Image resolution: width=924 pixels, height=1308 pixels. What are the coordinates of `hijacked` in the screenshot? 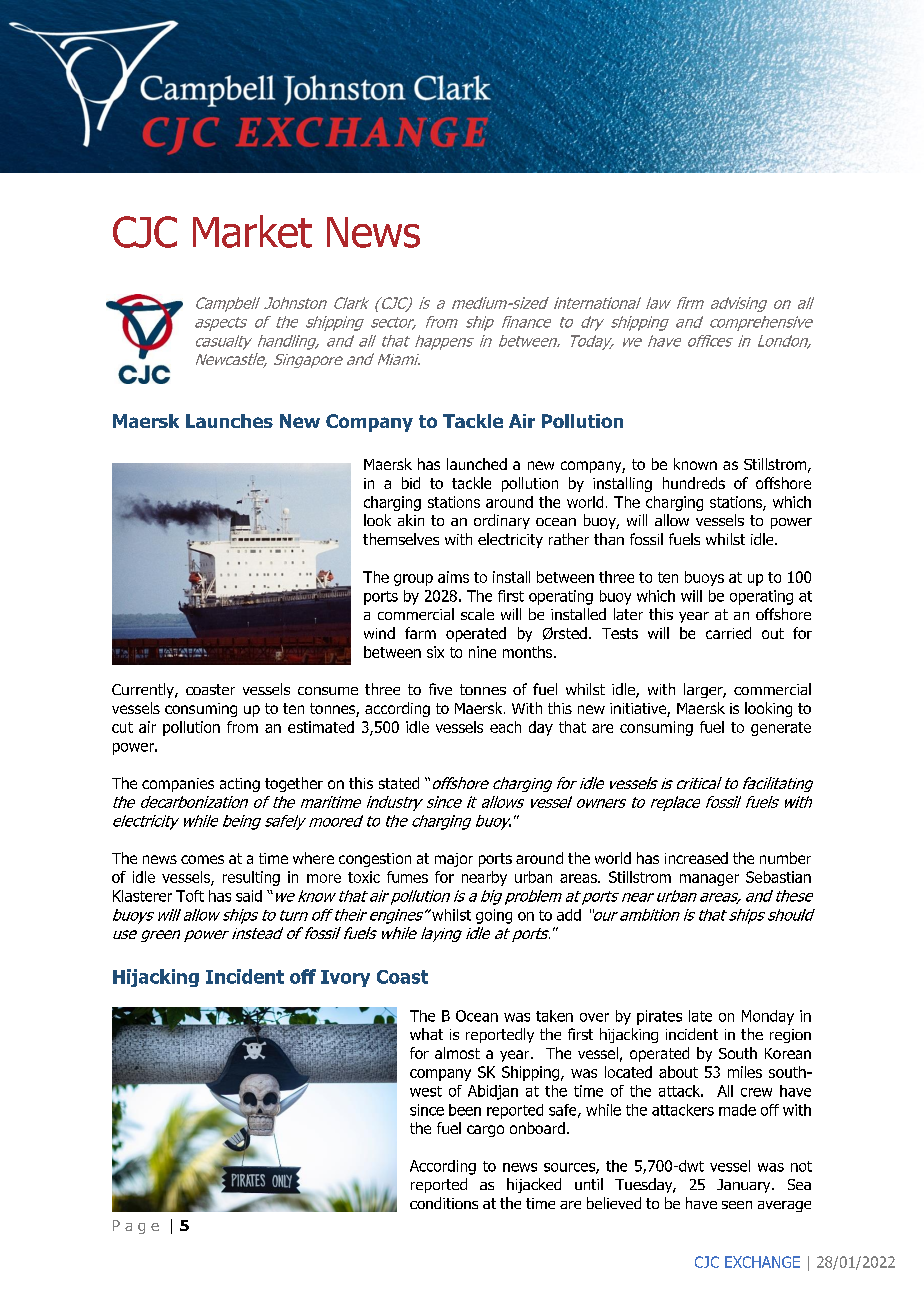 It's located at (534, 1185).
